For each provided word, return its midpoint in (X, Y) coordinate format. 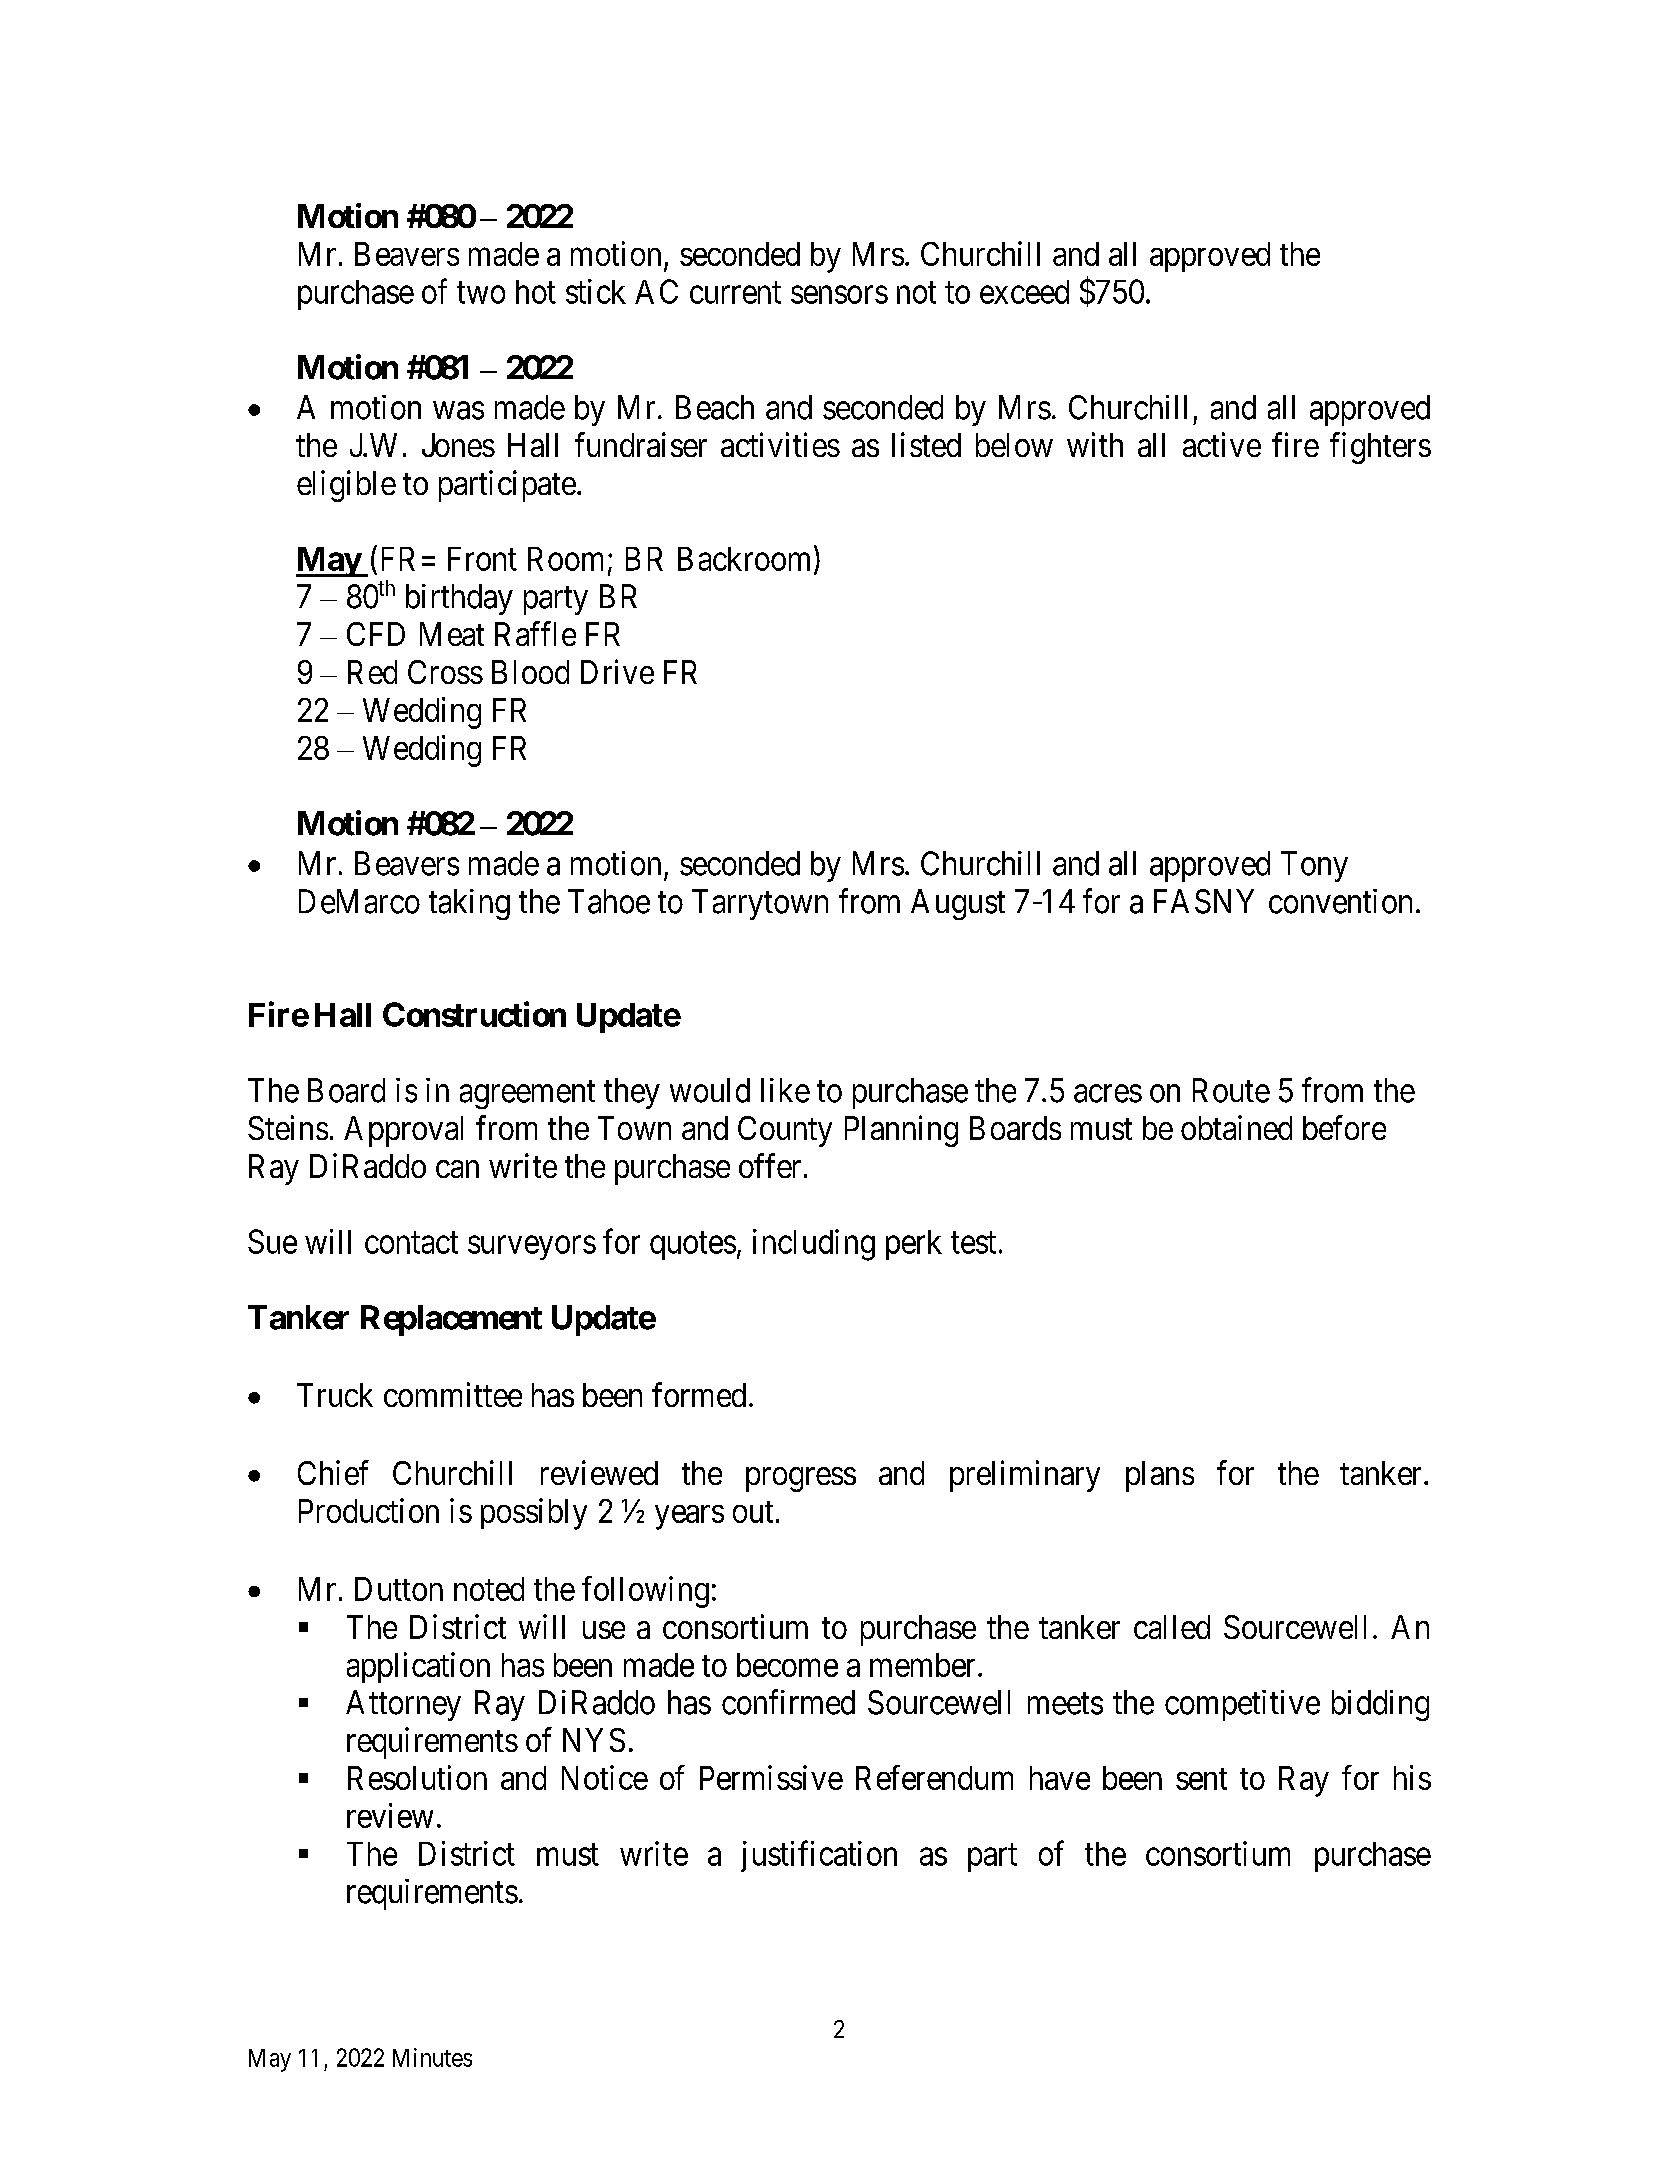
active (1222, 444)
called (1172, 1627)
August (958, 904)
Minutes (432, 2057)
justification (819, 1856)
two (481, 293)
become (787, 1665)
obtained (1236, 1127)
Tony (1314, 866)
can (457, 1169)
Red (372, 672)
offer (770, 1165)
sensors (839, 295)
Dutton (399, 1589)
